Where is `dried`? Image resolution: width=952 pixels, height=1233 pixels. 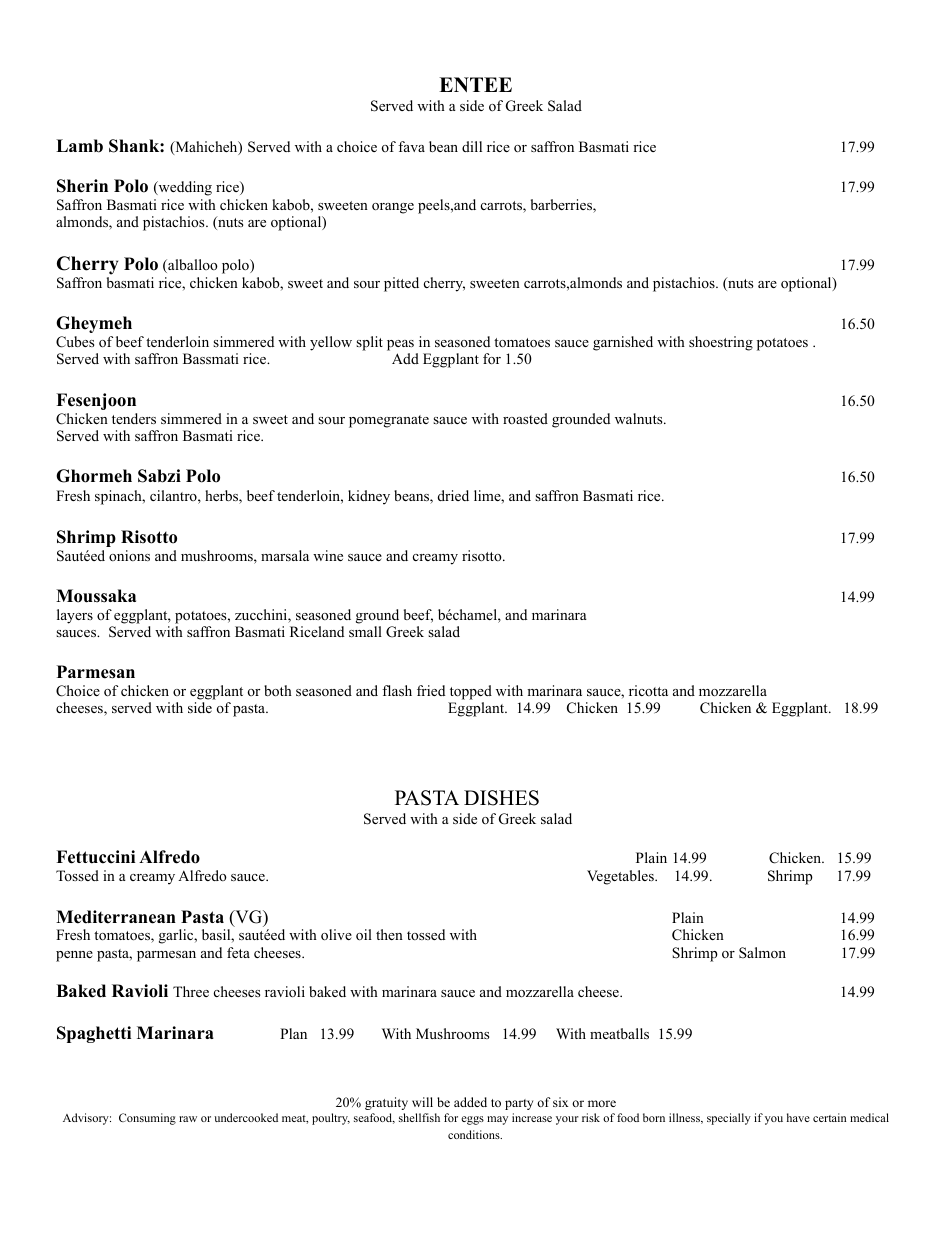
dried is located at coordinates (453, 495).
